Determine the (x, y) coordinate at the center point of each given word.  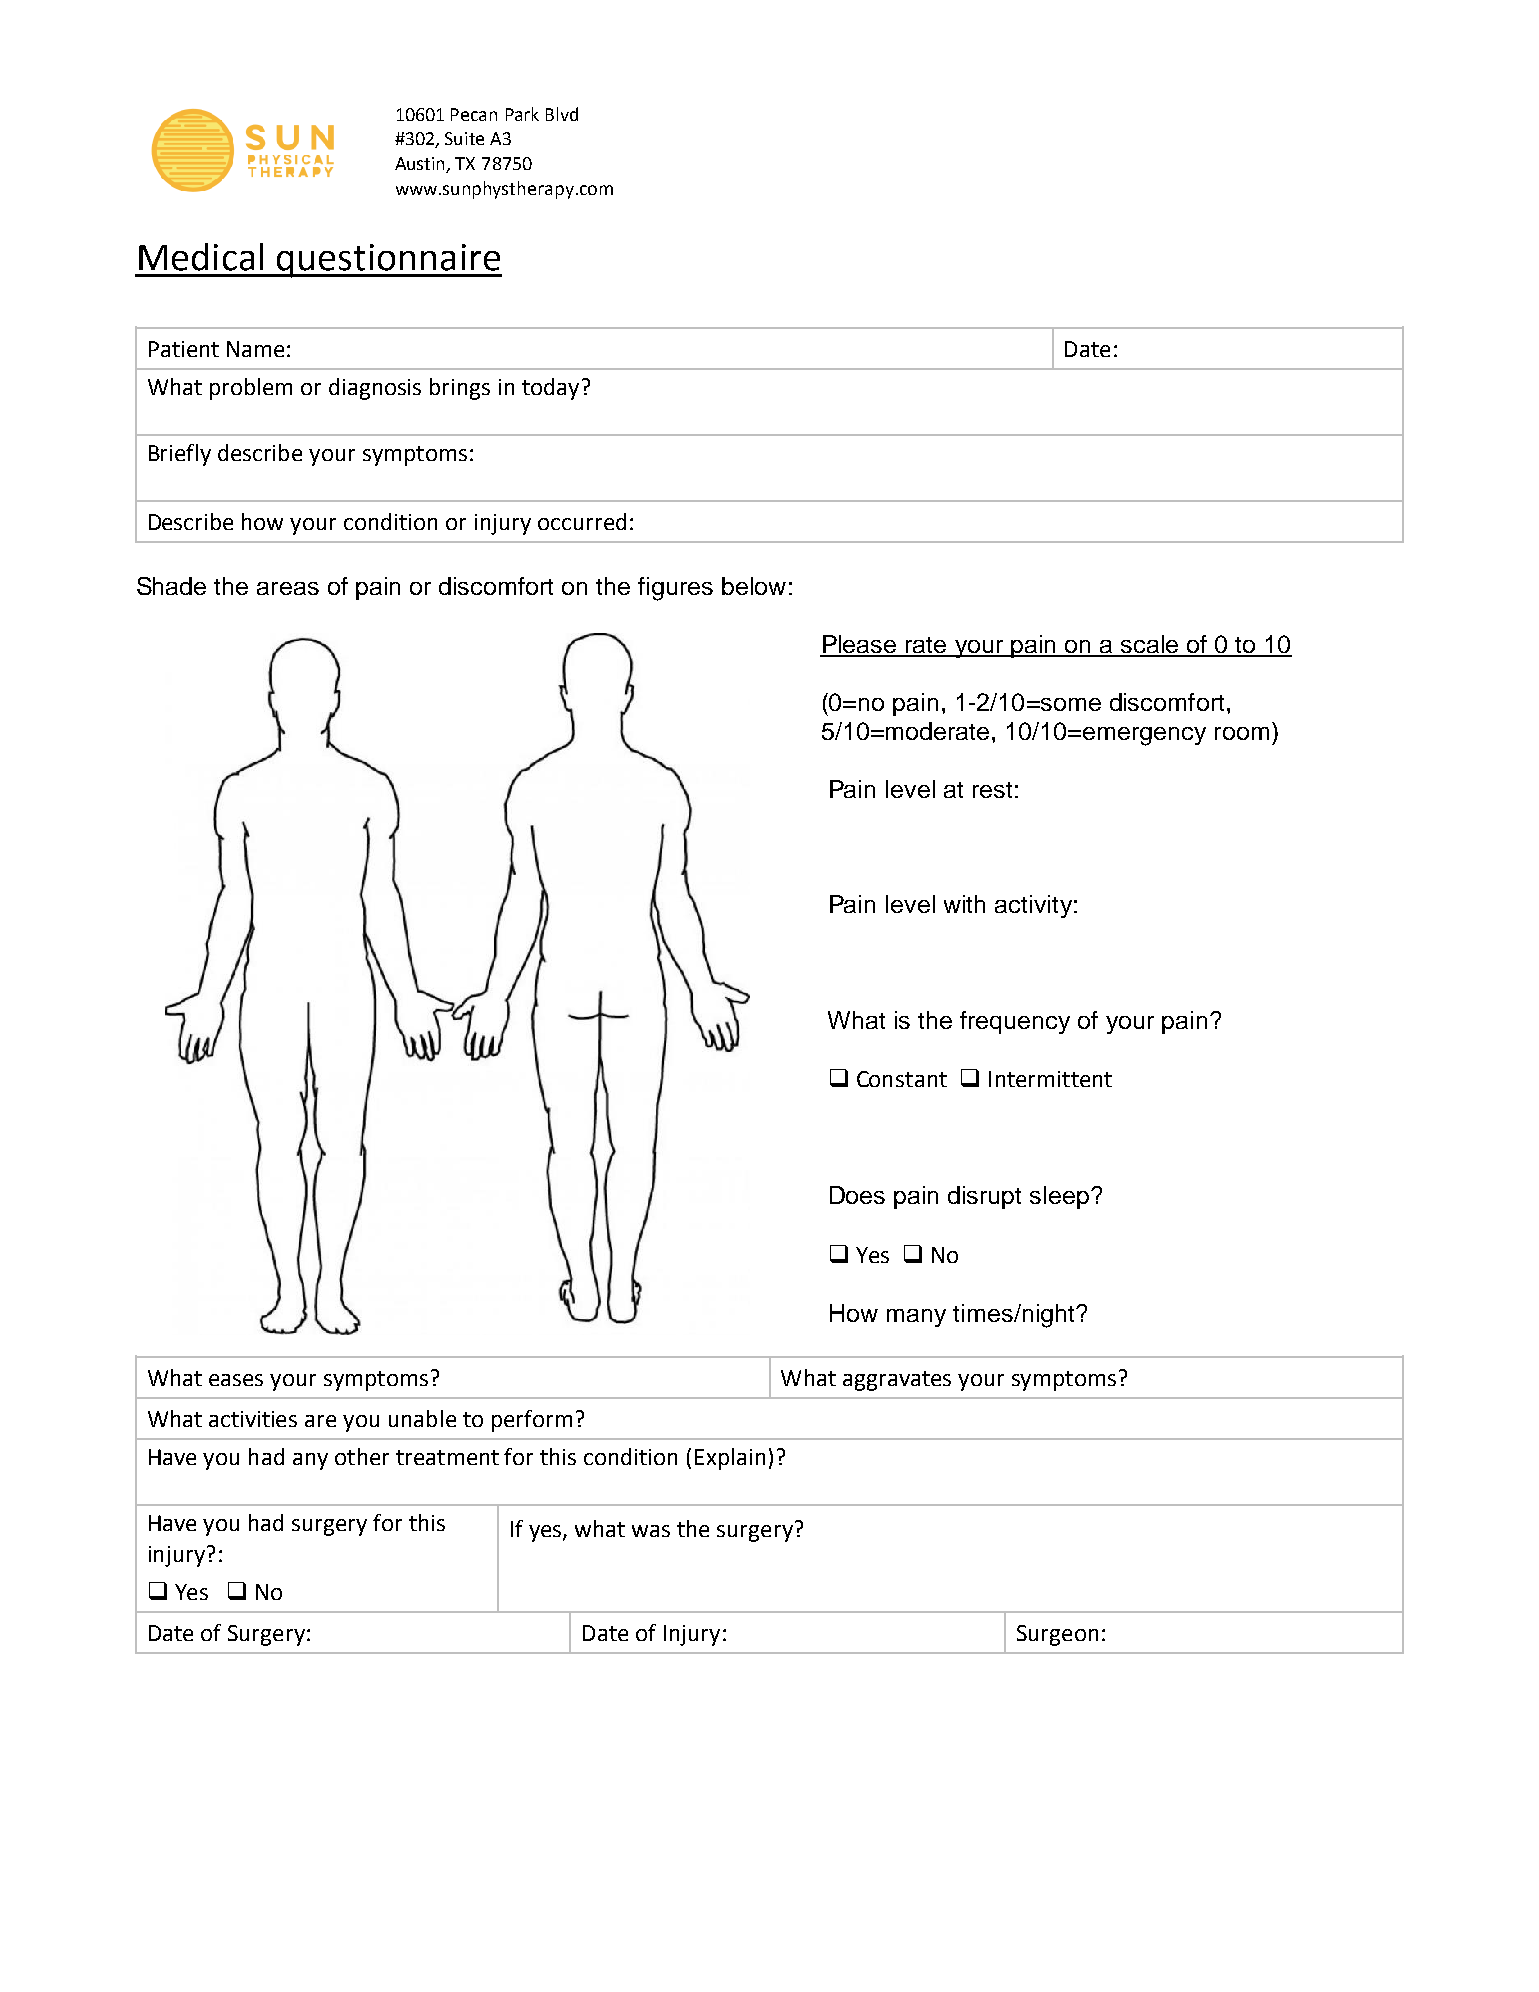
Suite (464, 138)
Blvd (562, 114)
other (362, 1456)
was (651, 1531)
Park (522, 114)
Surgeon (1057, 1635)
